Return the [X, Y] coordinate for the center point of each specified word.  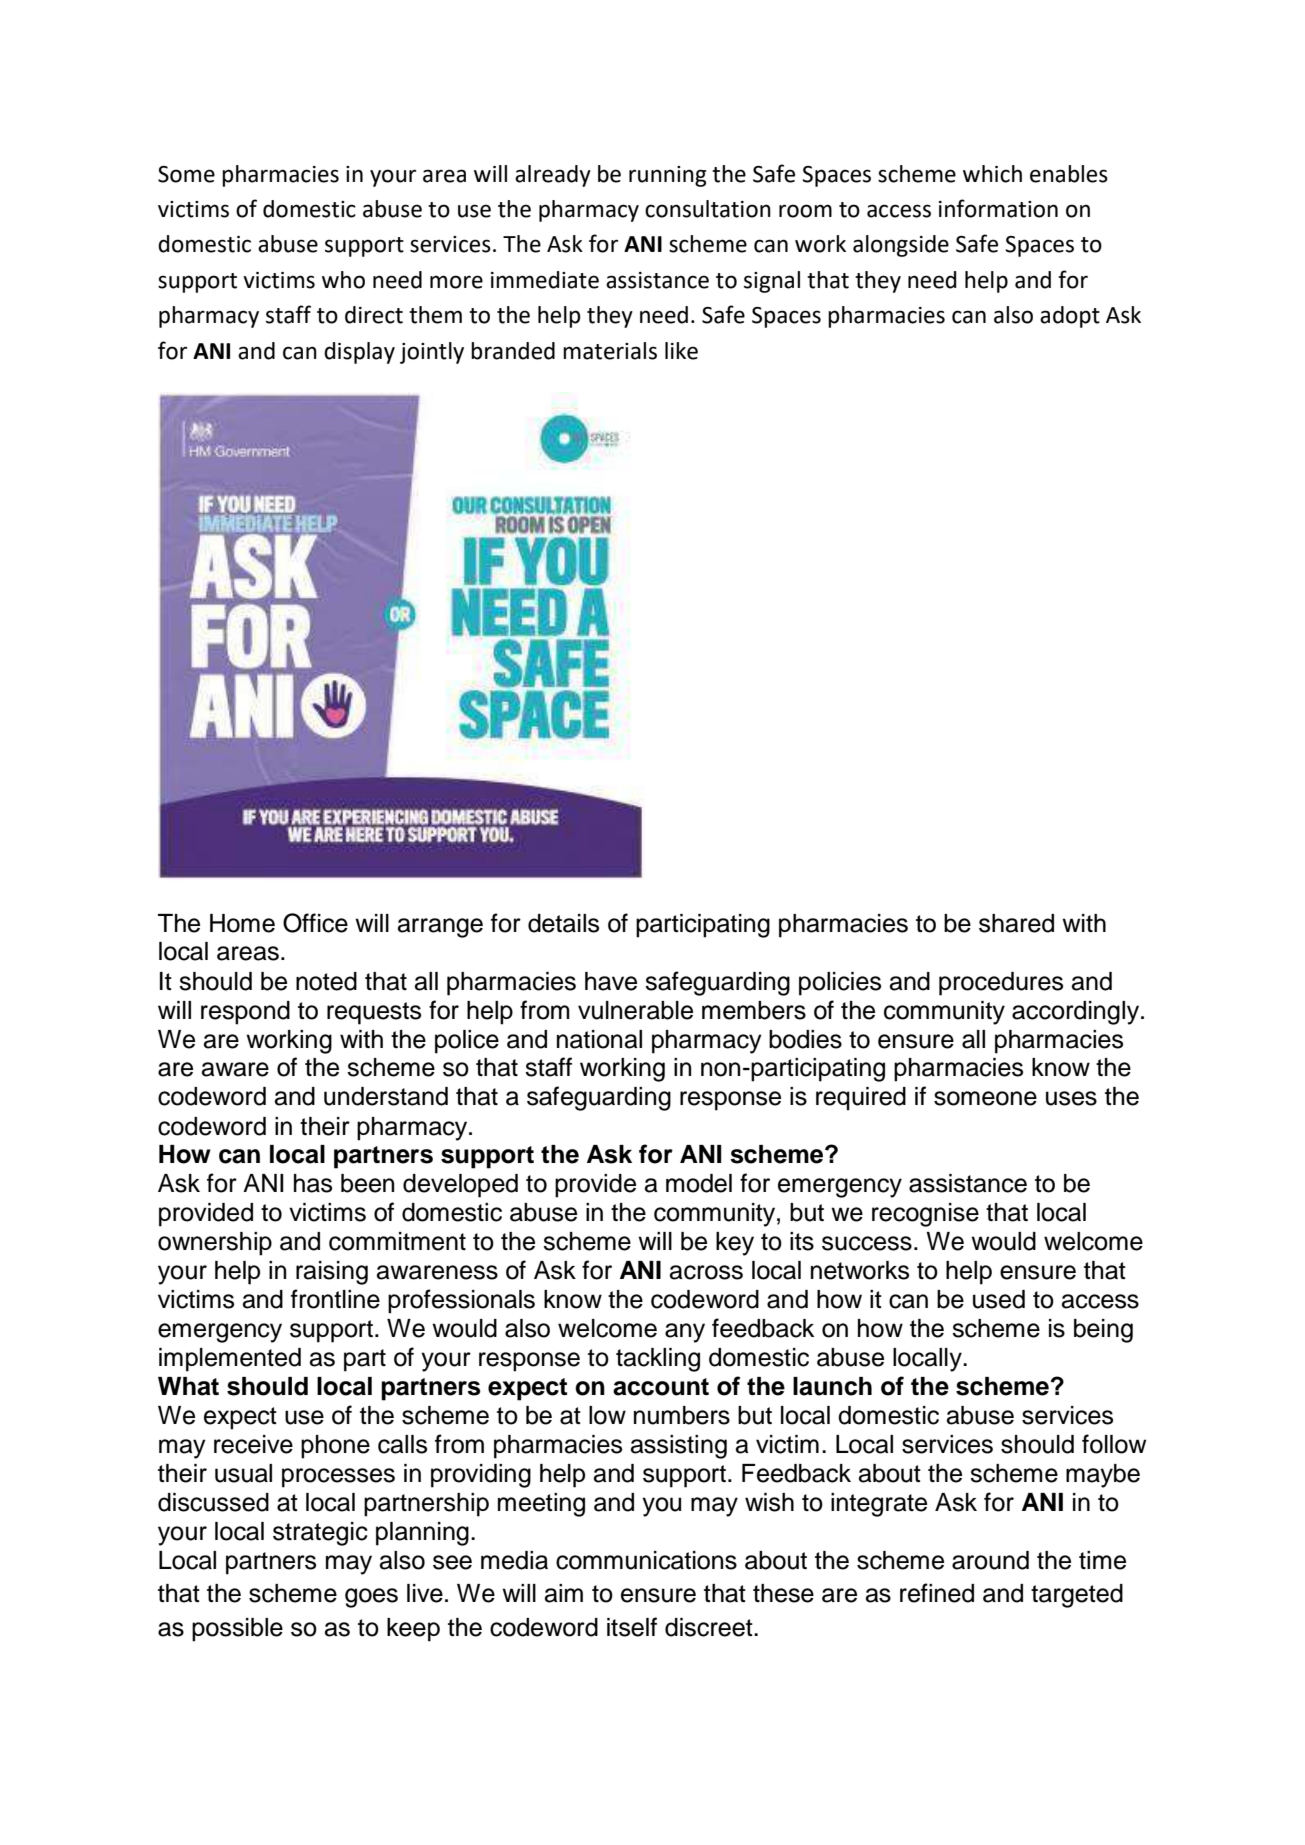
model [699, 1183]
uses [1071, 1098]
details [563, 923]
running [667, 176]
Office [315, 923]
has [313, 1183]
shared [1016, 923]
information [998, 208]
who [343, 280]
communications [646, 1560]
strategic [320, 1534]
